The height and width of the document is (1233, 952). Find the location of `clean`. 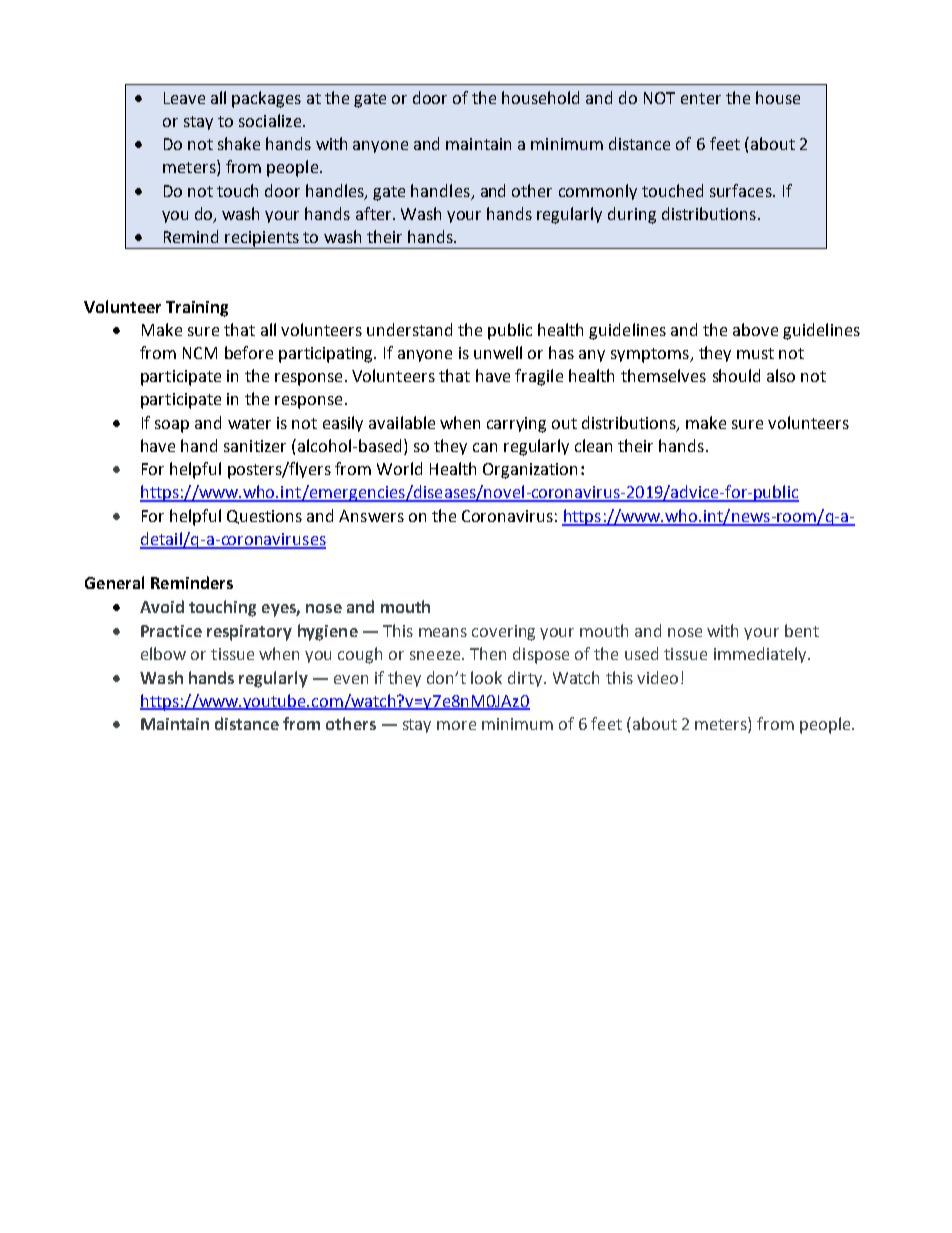

clean is located at coordinates (593, 445).
